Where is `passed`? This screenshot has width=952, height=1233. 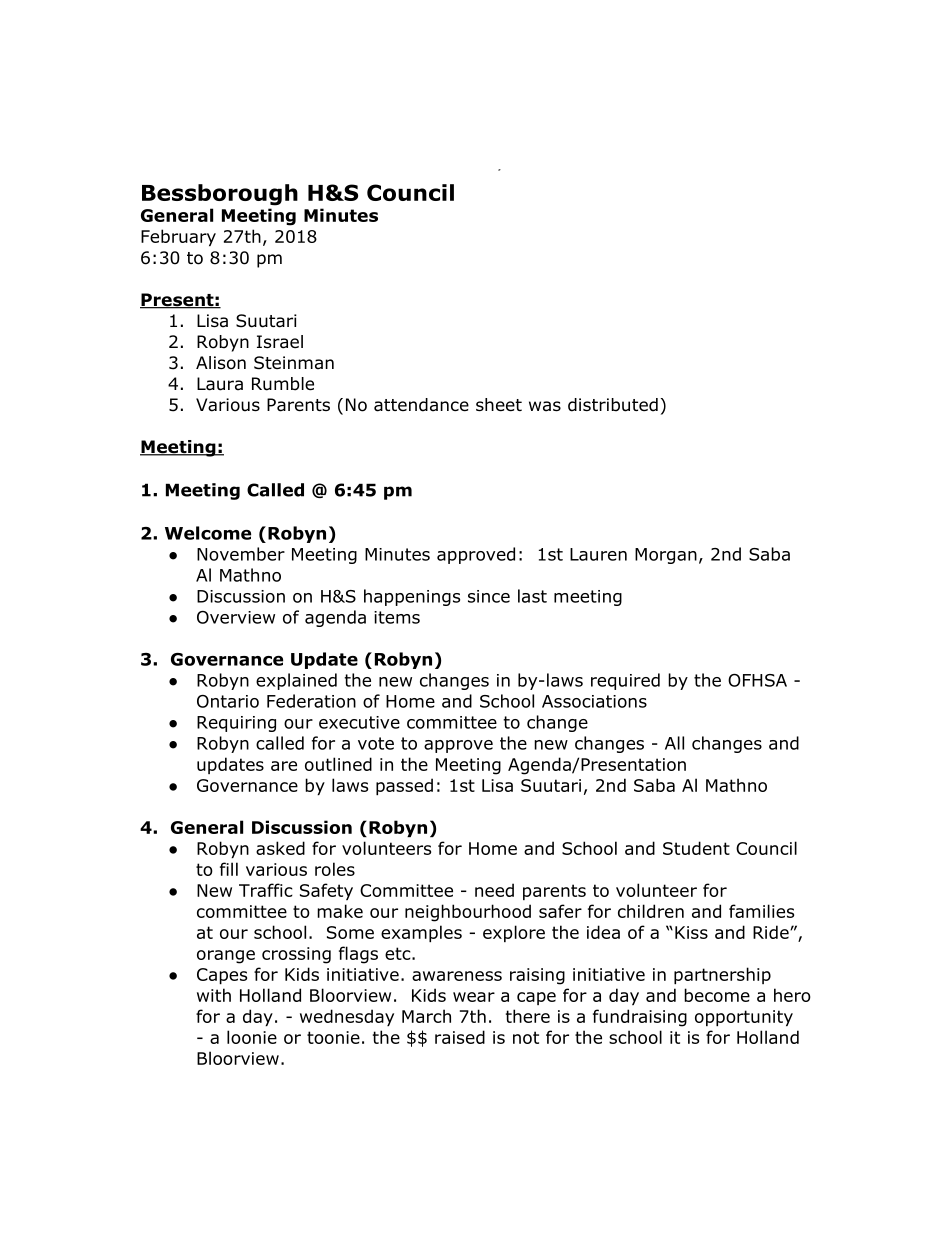
passed is located at coordinates (404, 786).
